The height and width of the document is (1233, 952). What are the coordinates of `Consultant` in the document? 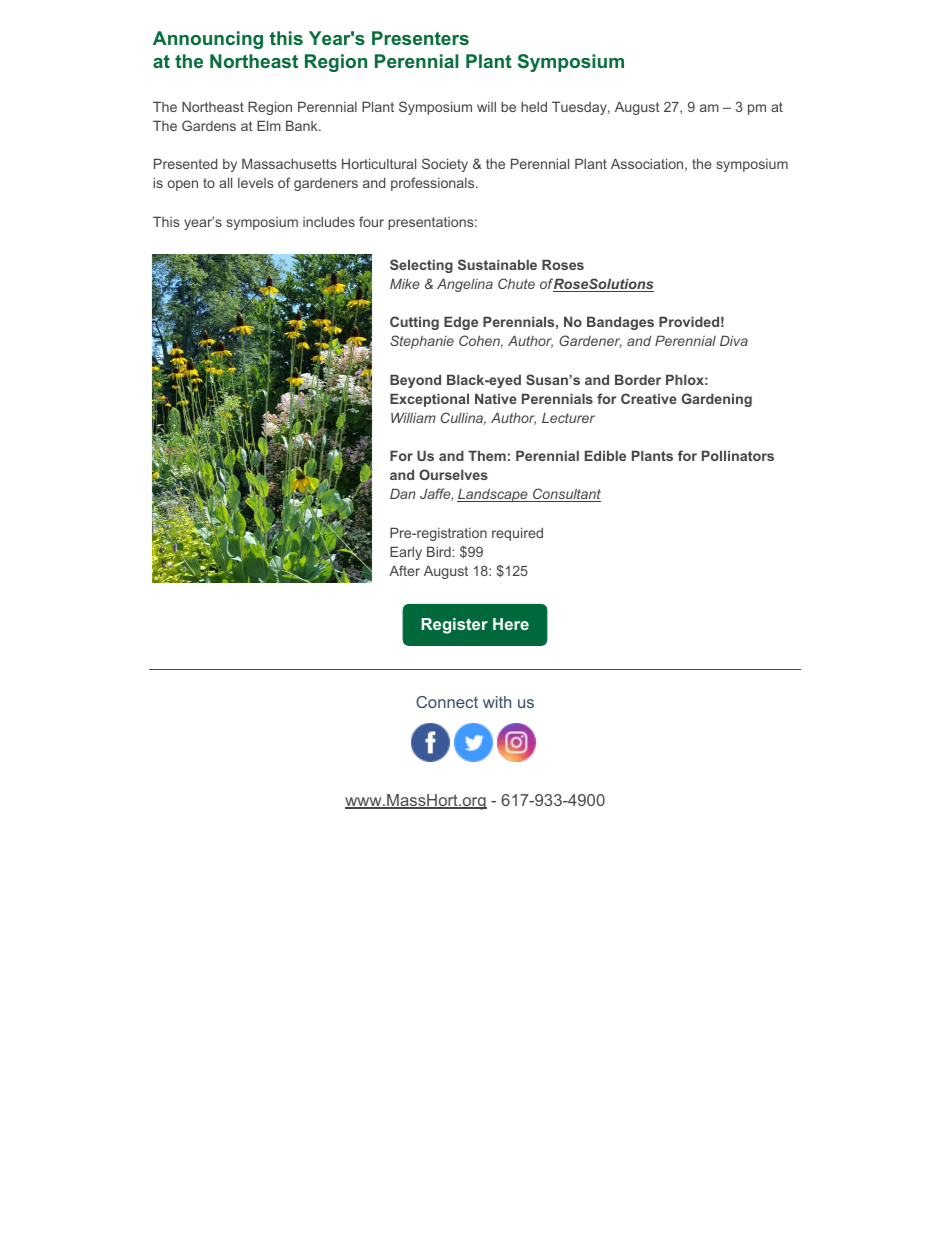 It's located at (566, 495).
